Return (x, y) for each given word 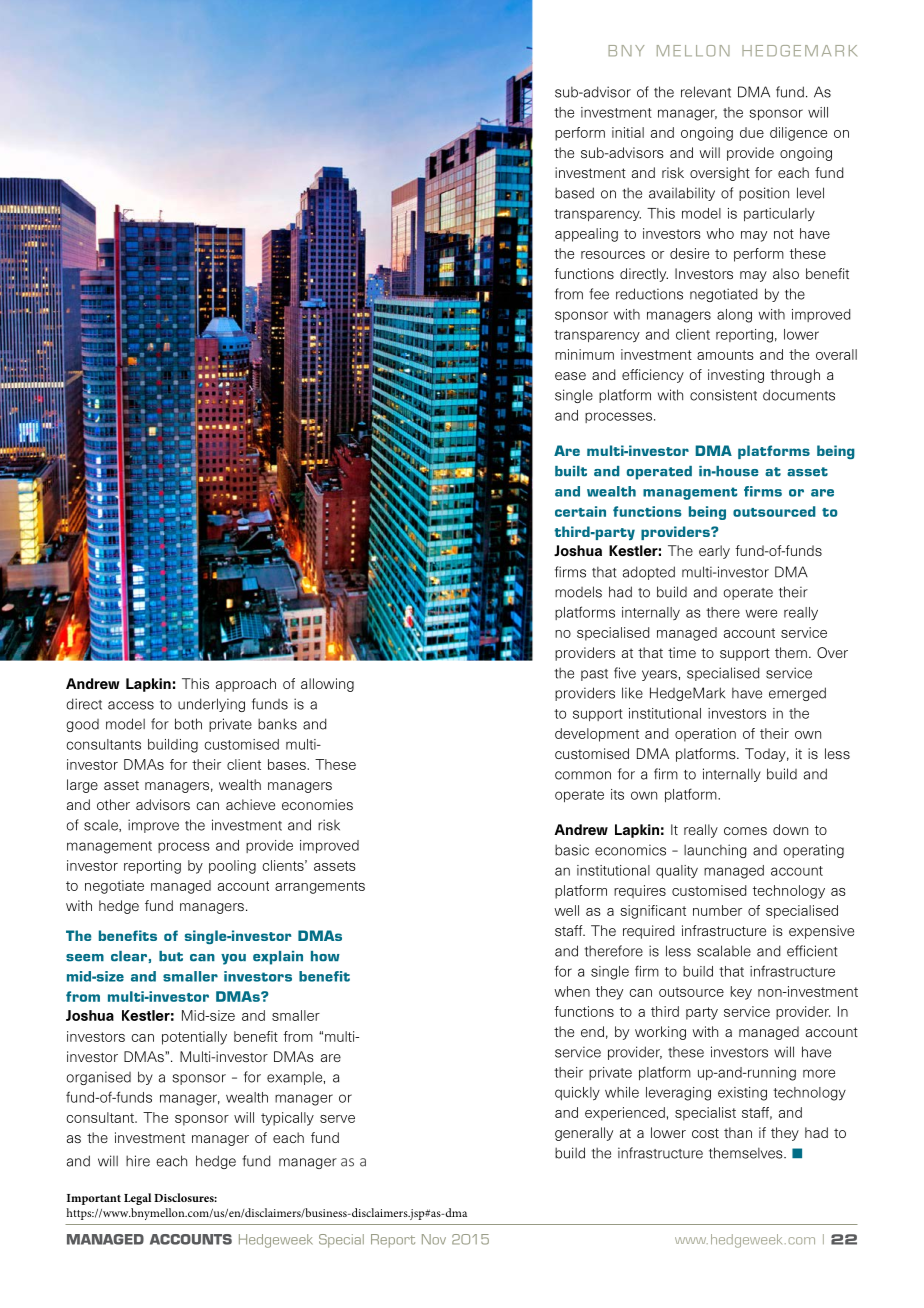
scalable (724, 951)
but (171, 956)
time (682, 652)
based (574, 193)
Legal (137, 1199)
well (566, 910)
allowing (327, 685)
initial (628, 132)
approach (246, 685)
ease (570, 376)
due (752, 132)
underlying (211, 705)
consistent (723, 395)
